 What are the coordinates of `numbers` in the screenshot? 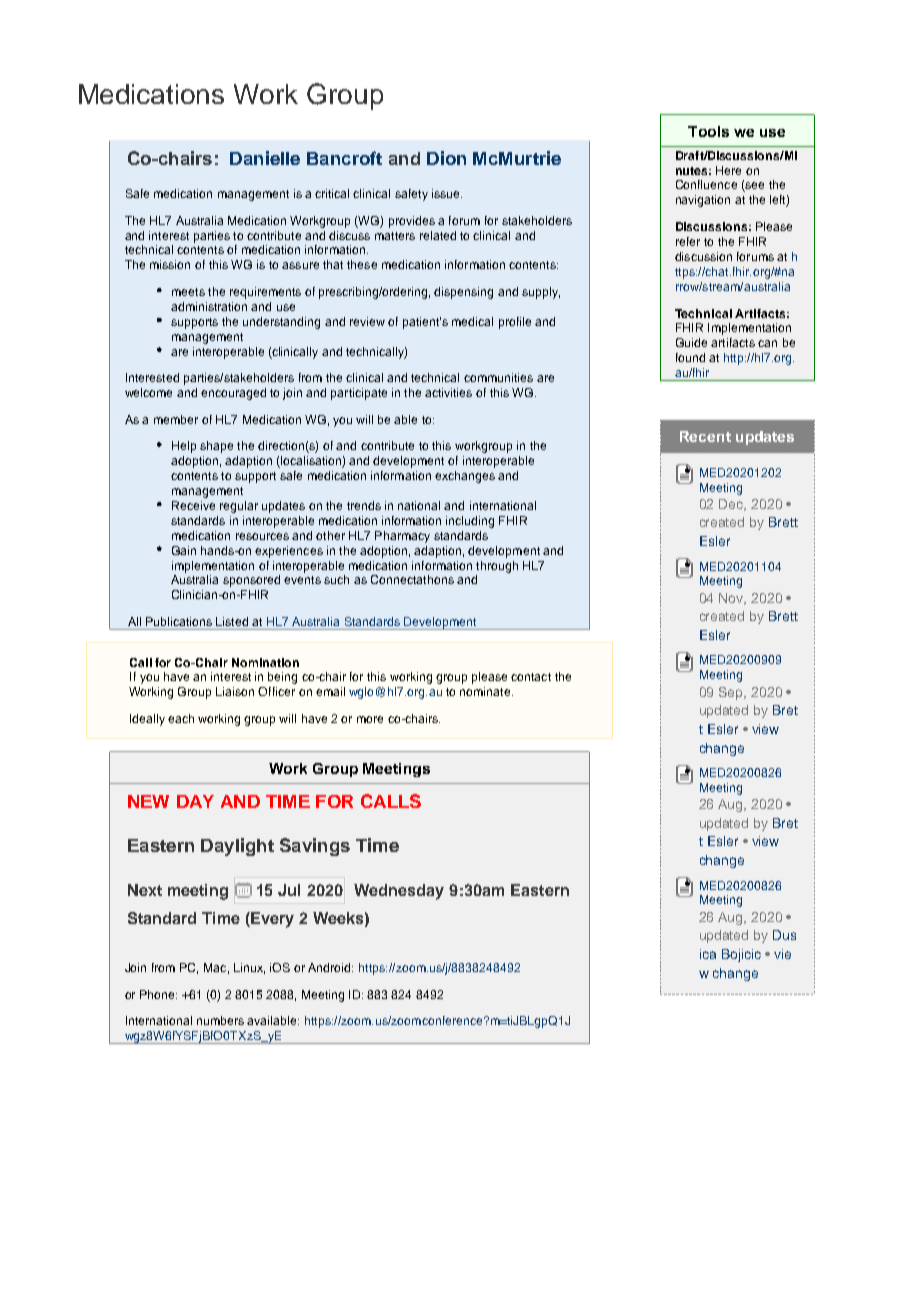 It's located at (220, 1020).
